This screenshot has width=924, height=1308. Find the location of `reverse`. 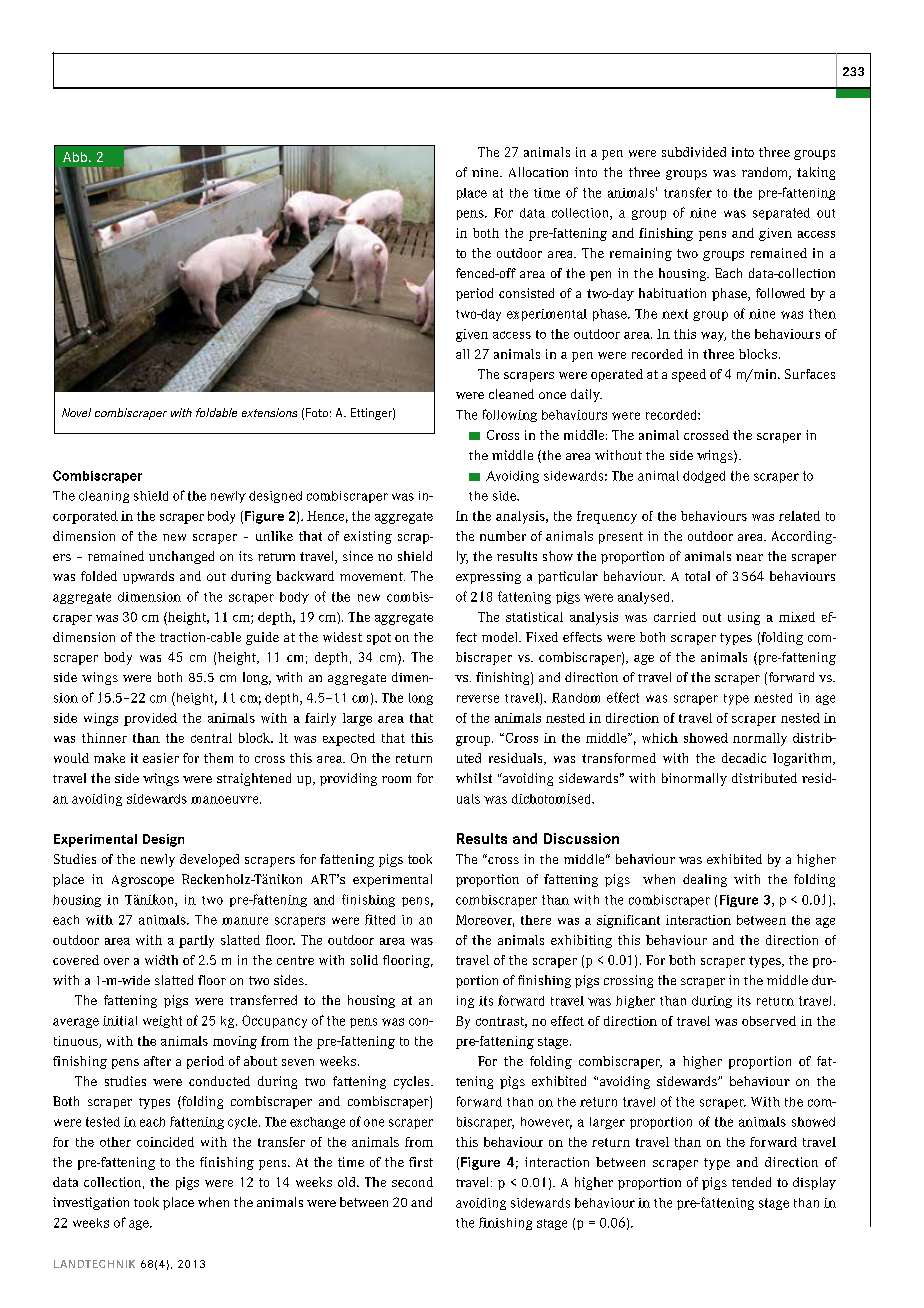

reverse is located at coordinates (478, 699).
